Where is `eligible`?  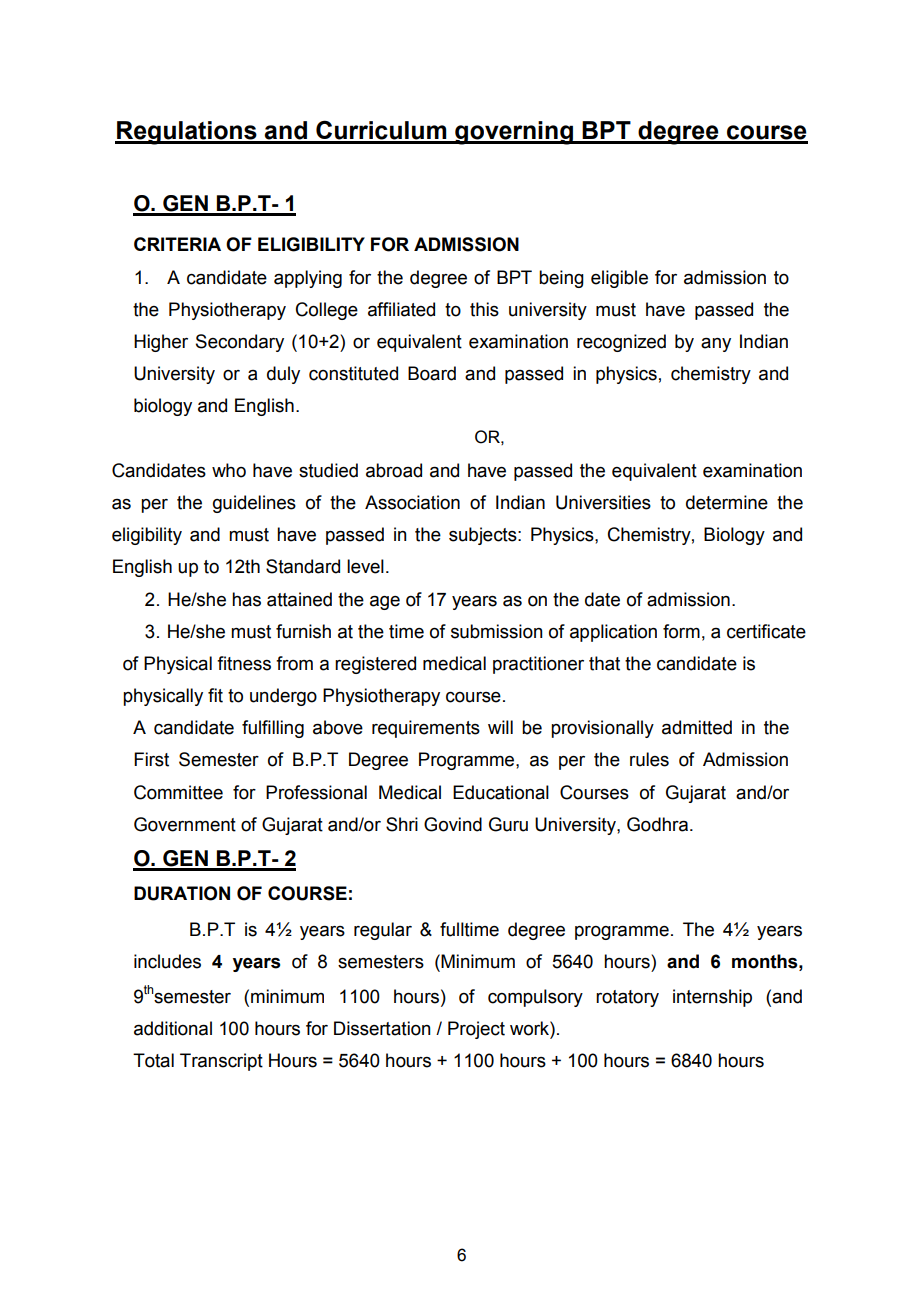 eligible is located at coordinates (619, 279).
